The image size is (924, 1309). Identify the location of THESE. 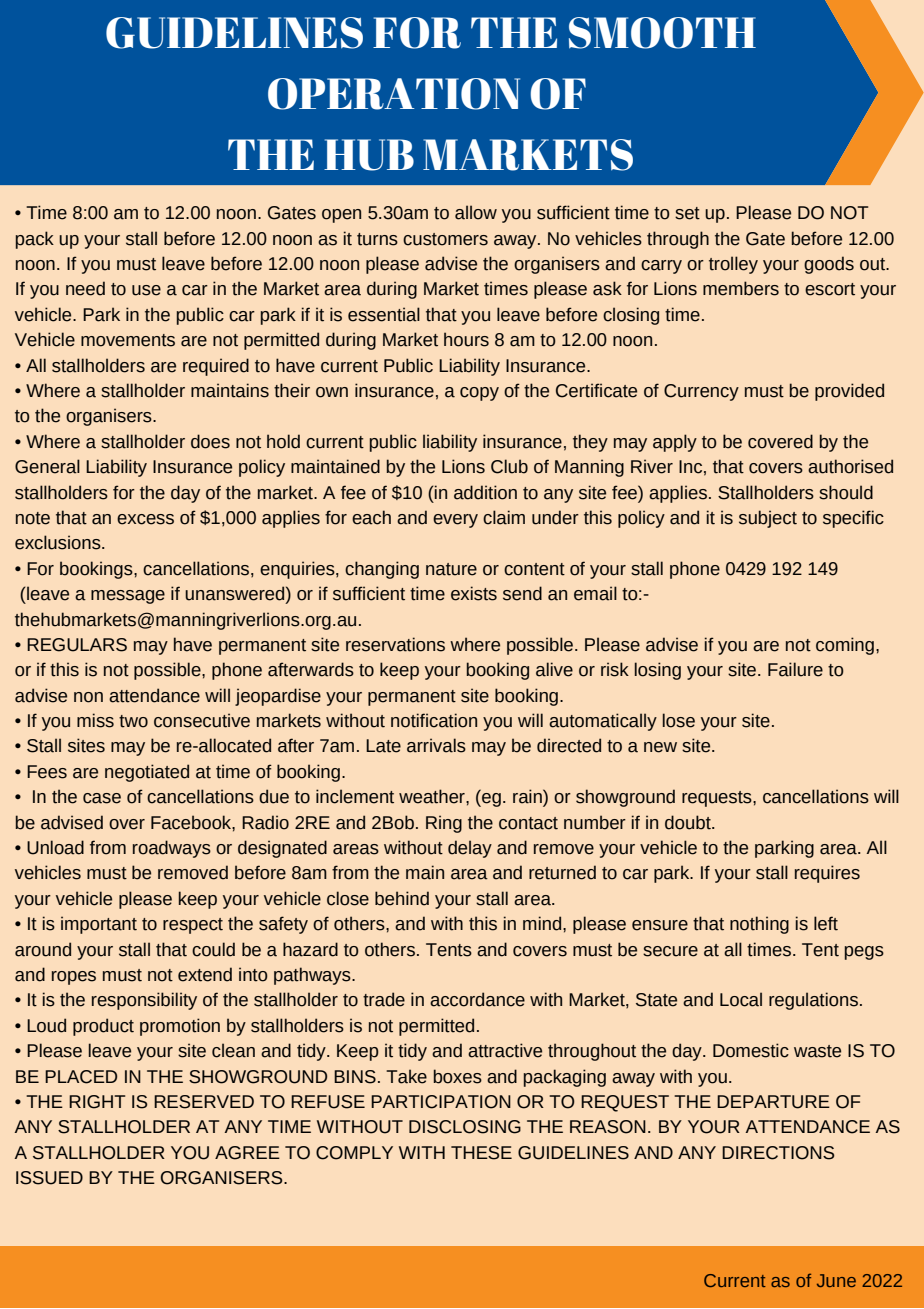
(481, 1153).
